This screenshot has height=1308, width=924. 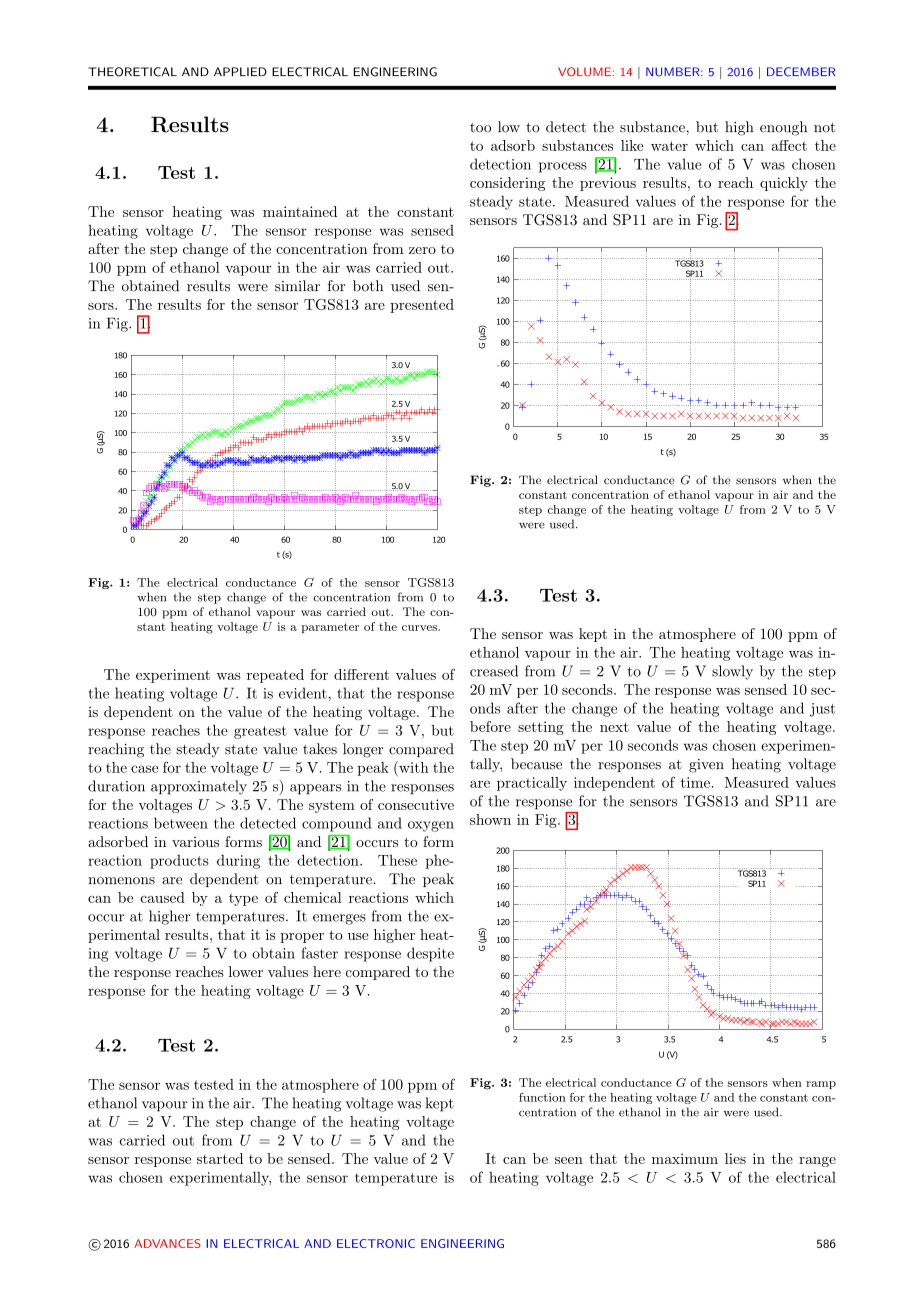 What do you see at coordinates (167, 1243) in the screenshot?
I see `ADVANCES` at bounding box center [167, 1243].
